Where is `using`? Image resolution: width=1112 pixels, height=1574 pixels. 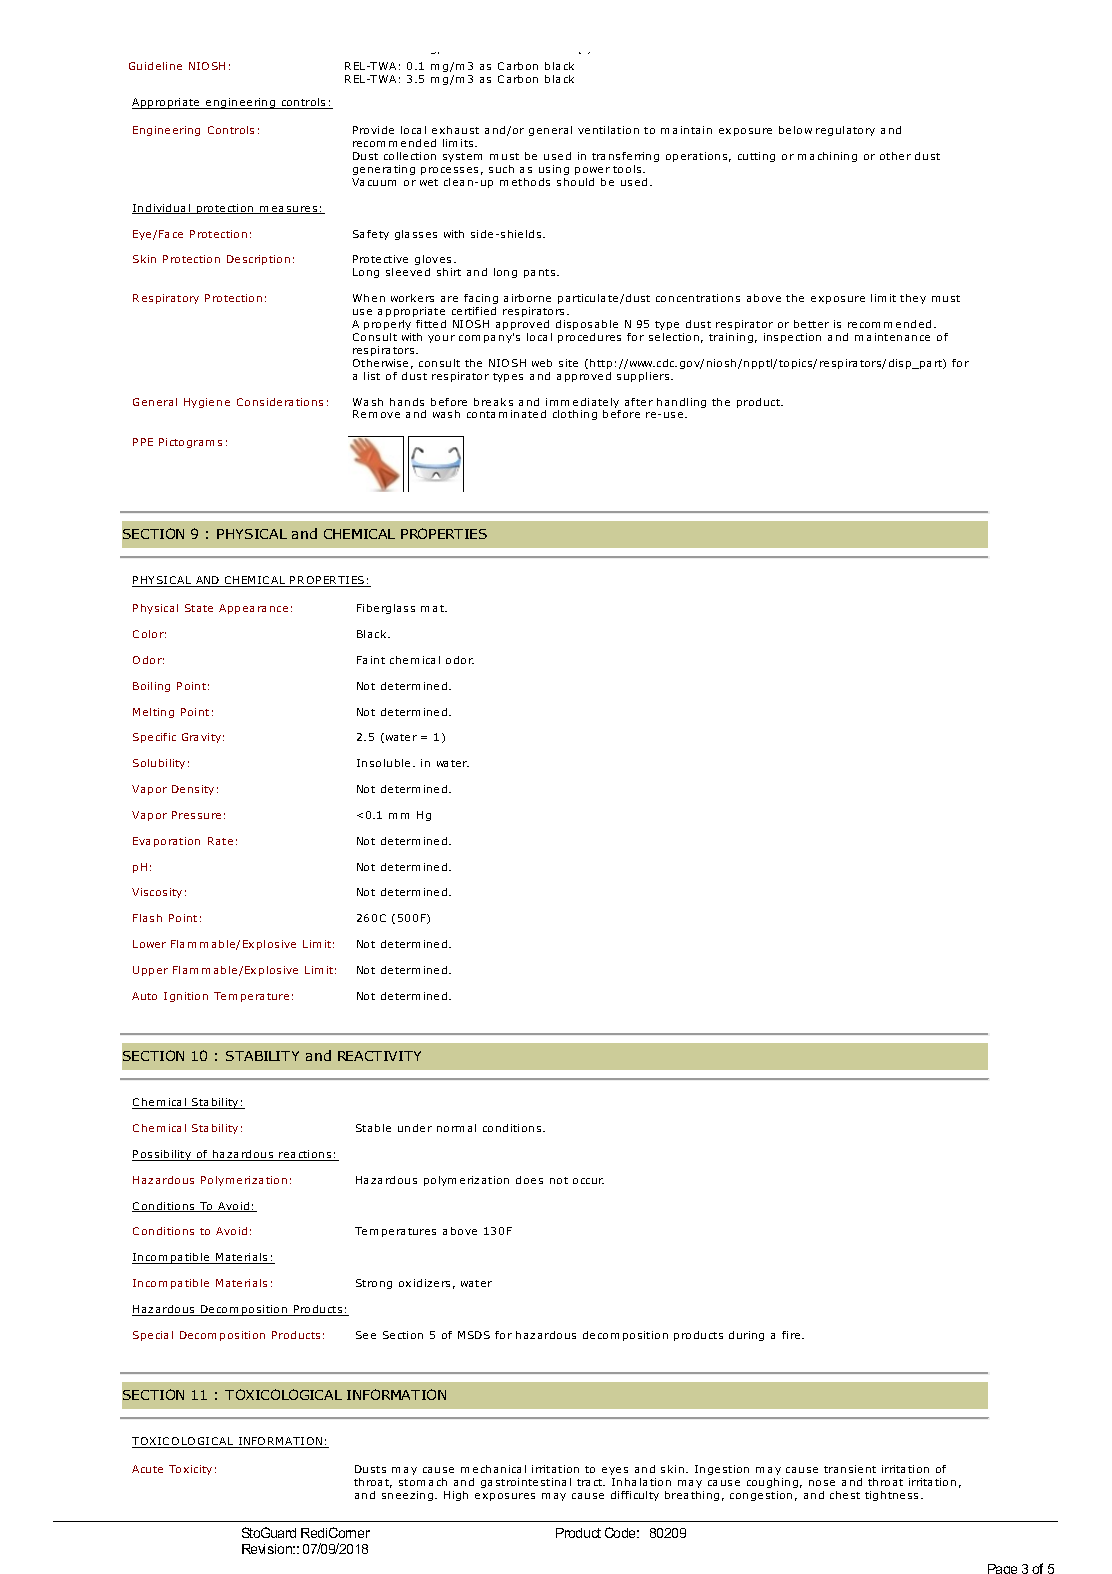
using is located at coordinates (554, 170).
